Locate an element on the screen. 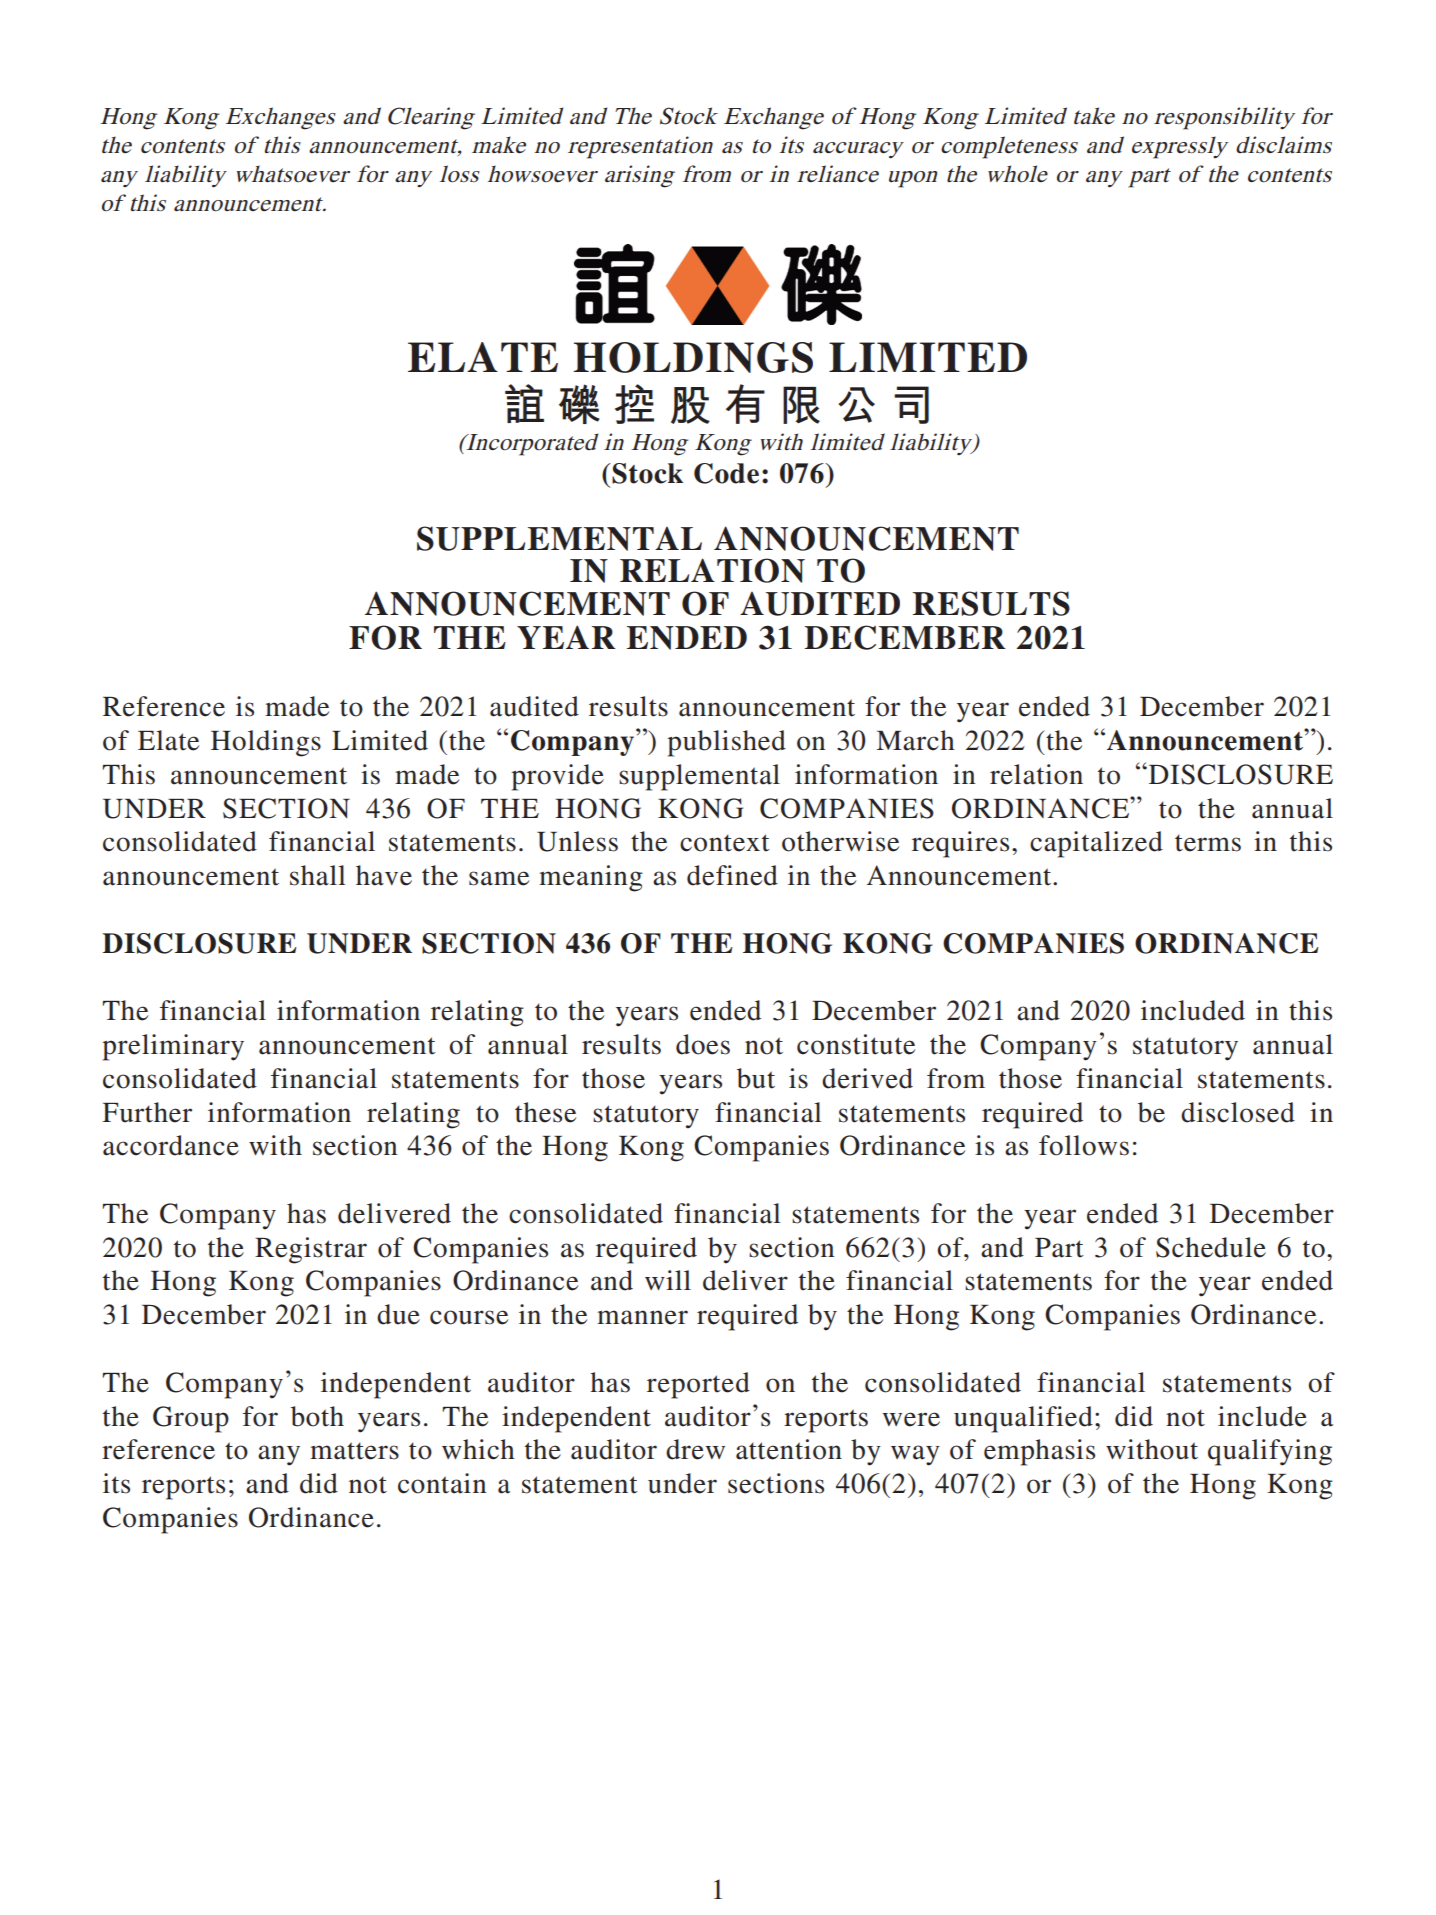  preliminary is located at coordinates (173, 1047).
